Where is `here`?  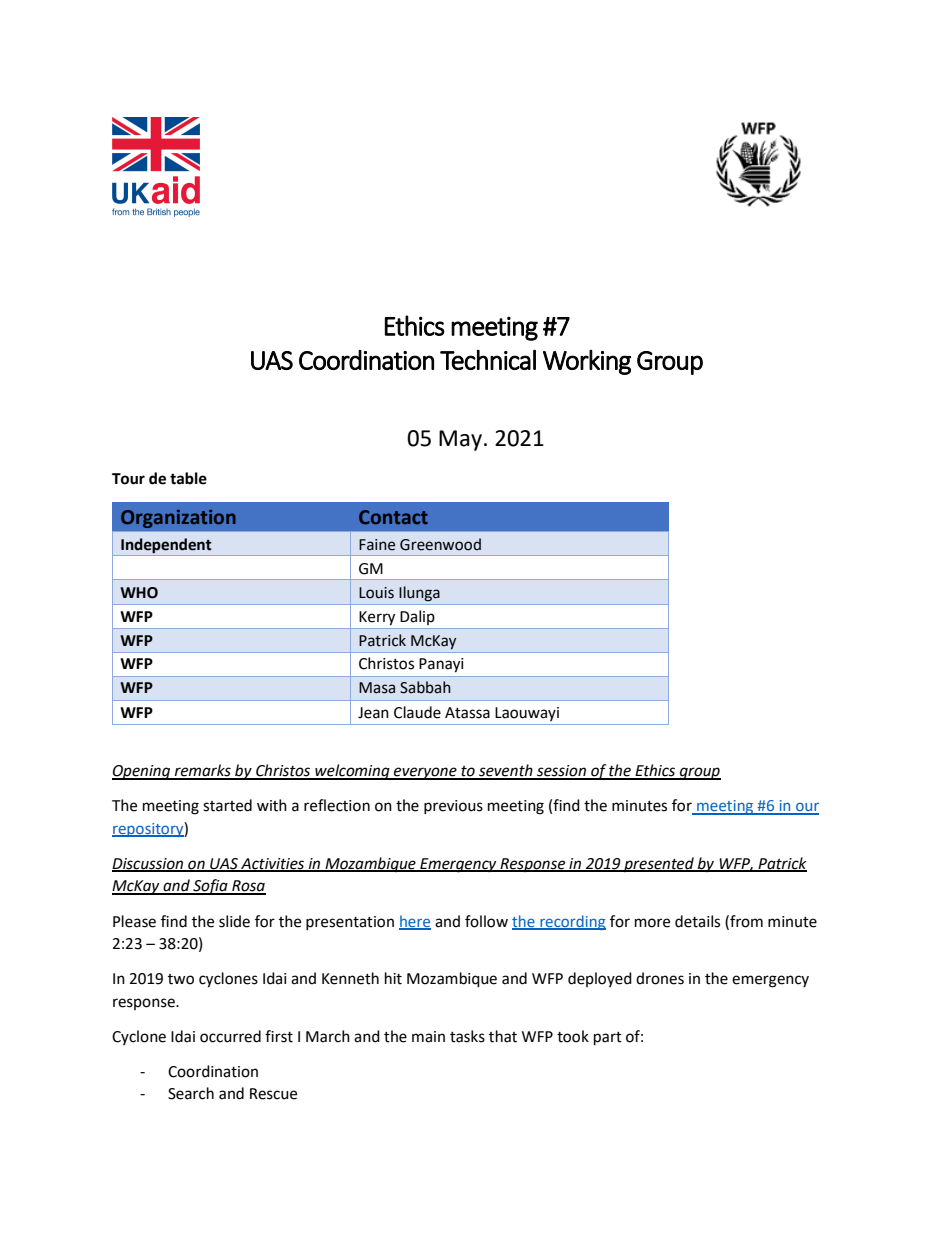 here is located at coordinates (415, 922).
